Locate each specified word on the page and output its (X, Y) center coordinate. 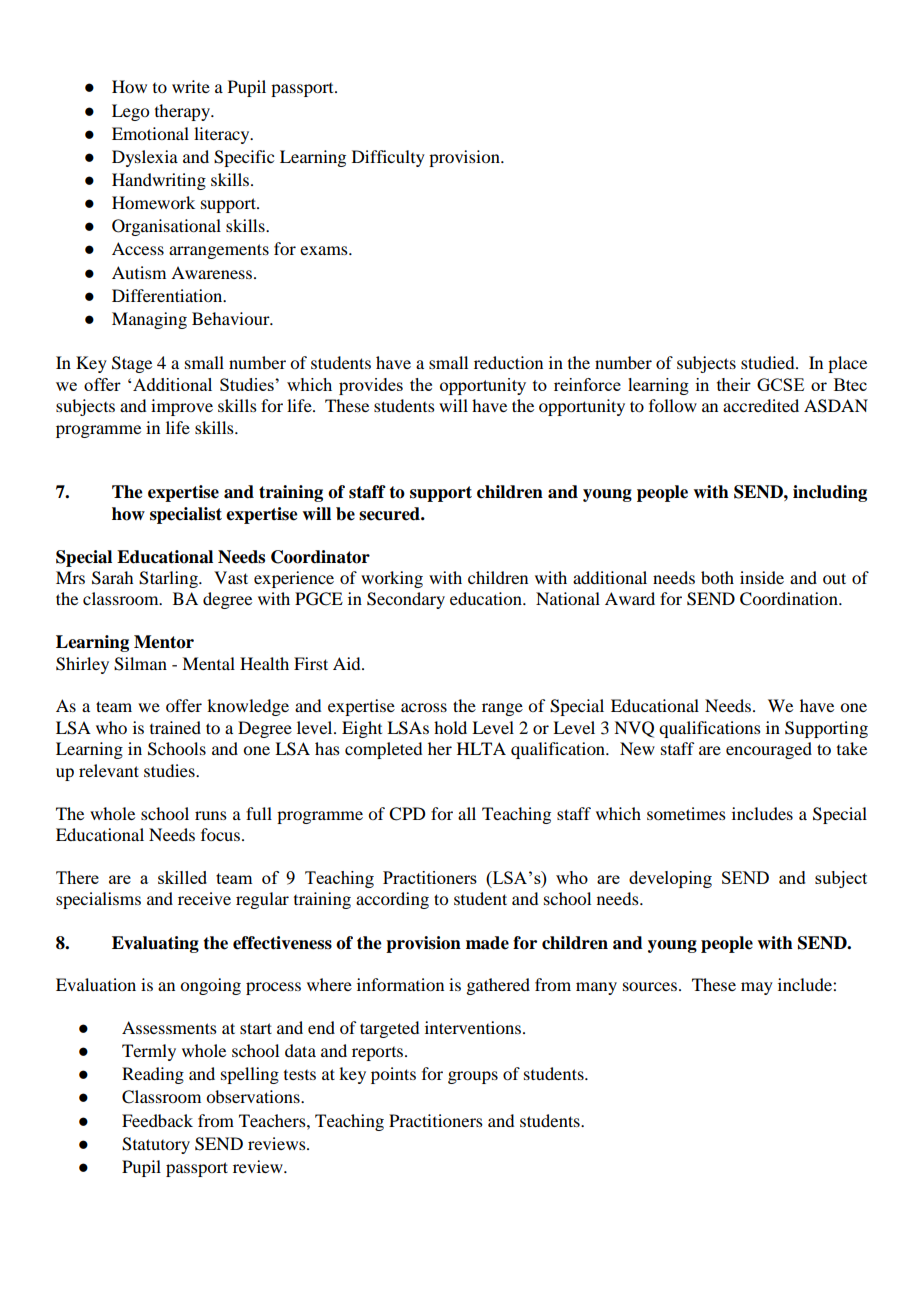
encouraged (769, 750)
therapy (184, 112)
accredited (761, 405)
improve (182, 407)
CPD (407, 814)
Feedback (157, 1120)
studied (769, 362)
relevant (109, 770)
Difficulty (388, 158)
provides (371, 386)
